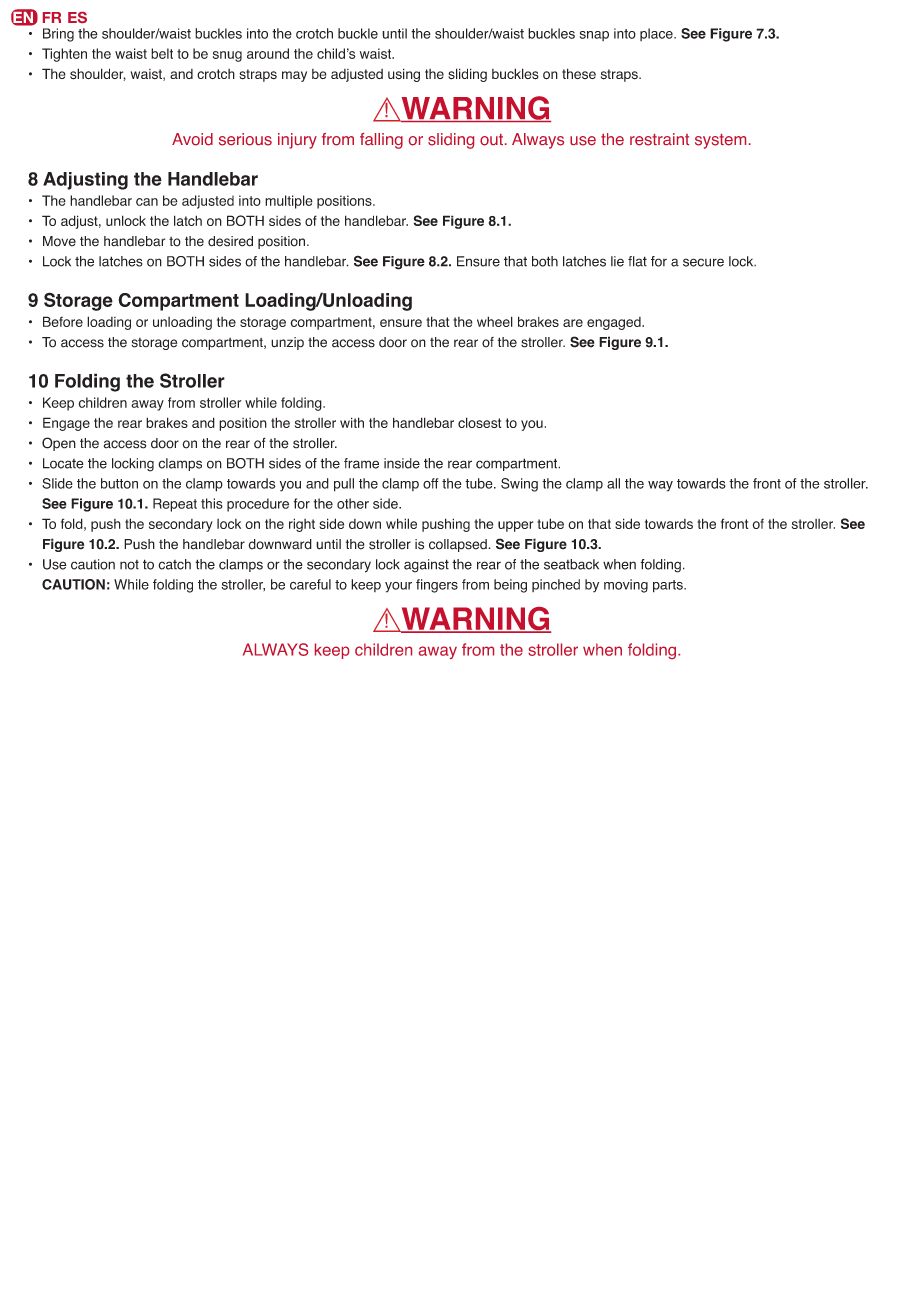 Image resolution: width=924 pixels, height=1308 pixels. Describe the element at coordinates (637, 261) in the document. I see `flat` at that location.
